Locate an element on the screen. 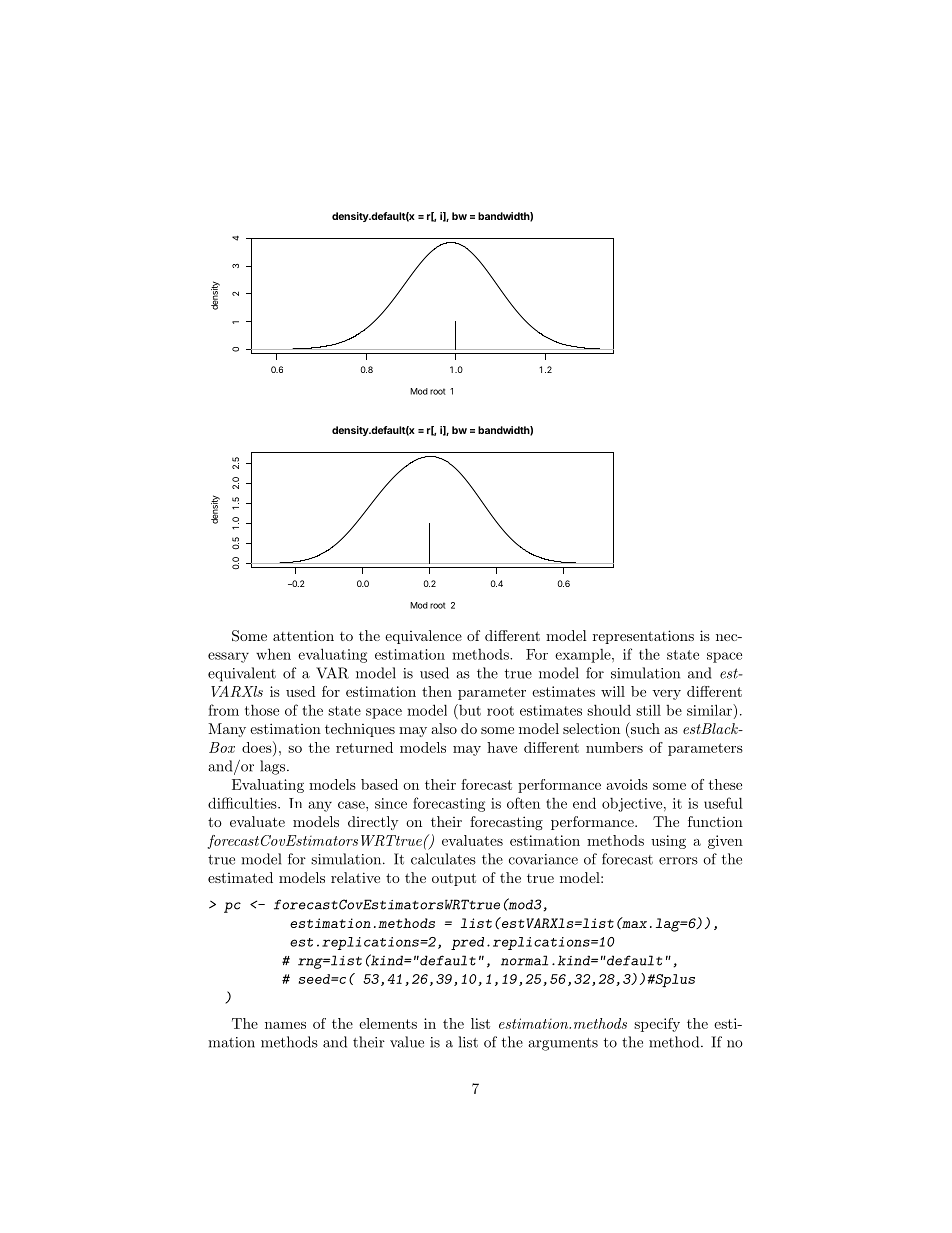  calculates is located at coordinates (443, 859).
